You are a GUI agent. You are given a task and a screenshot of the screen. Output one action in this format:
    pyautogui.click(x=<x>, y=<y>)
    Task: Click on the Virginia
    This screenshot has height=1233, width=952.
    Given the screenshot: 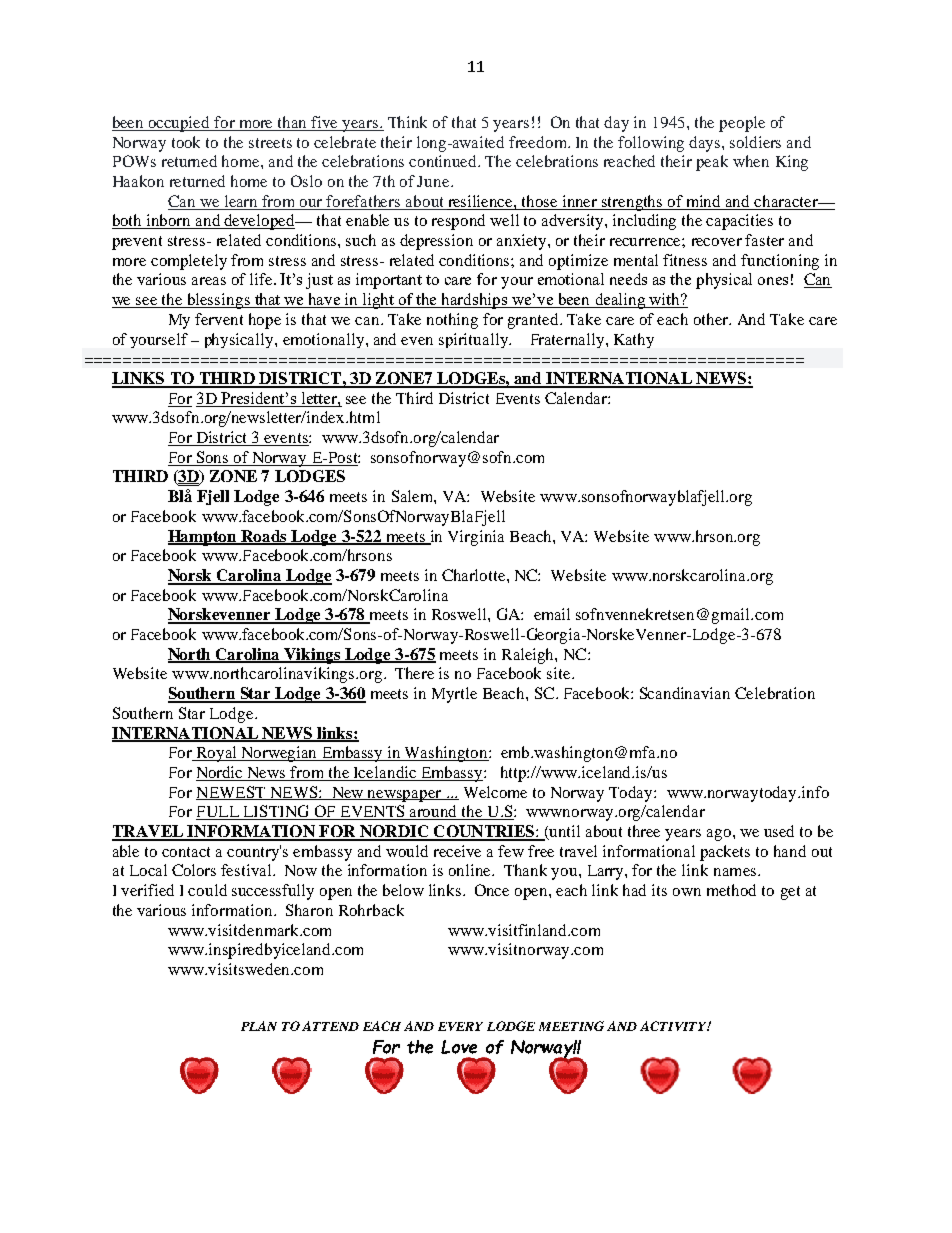 What is the action you would take?
    pyautogui.click(x=476, y=538)
